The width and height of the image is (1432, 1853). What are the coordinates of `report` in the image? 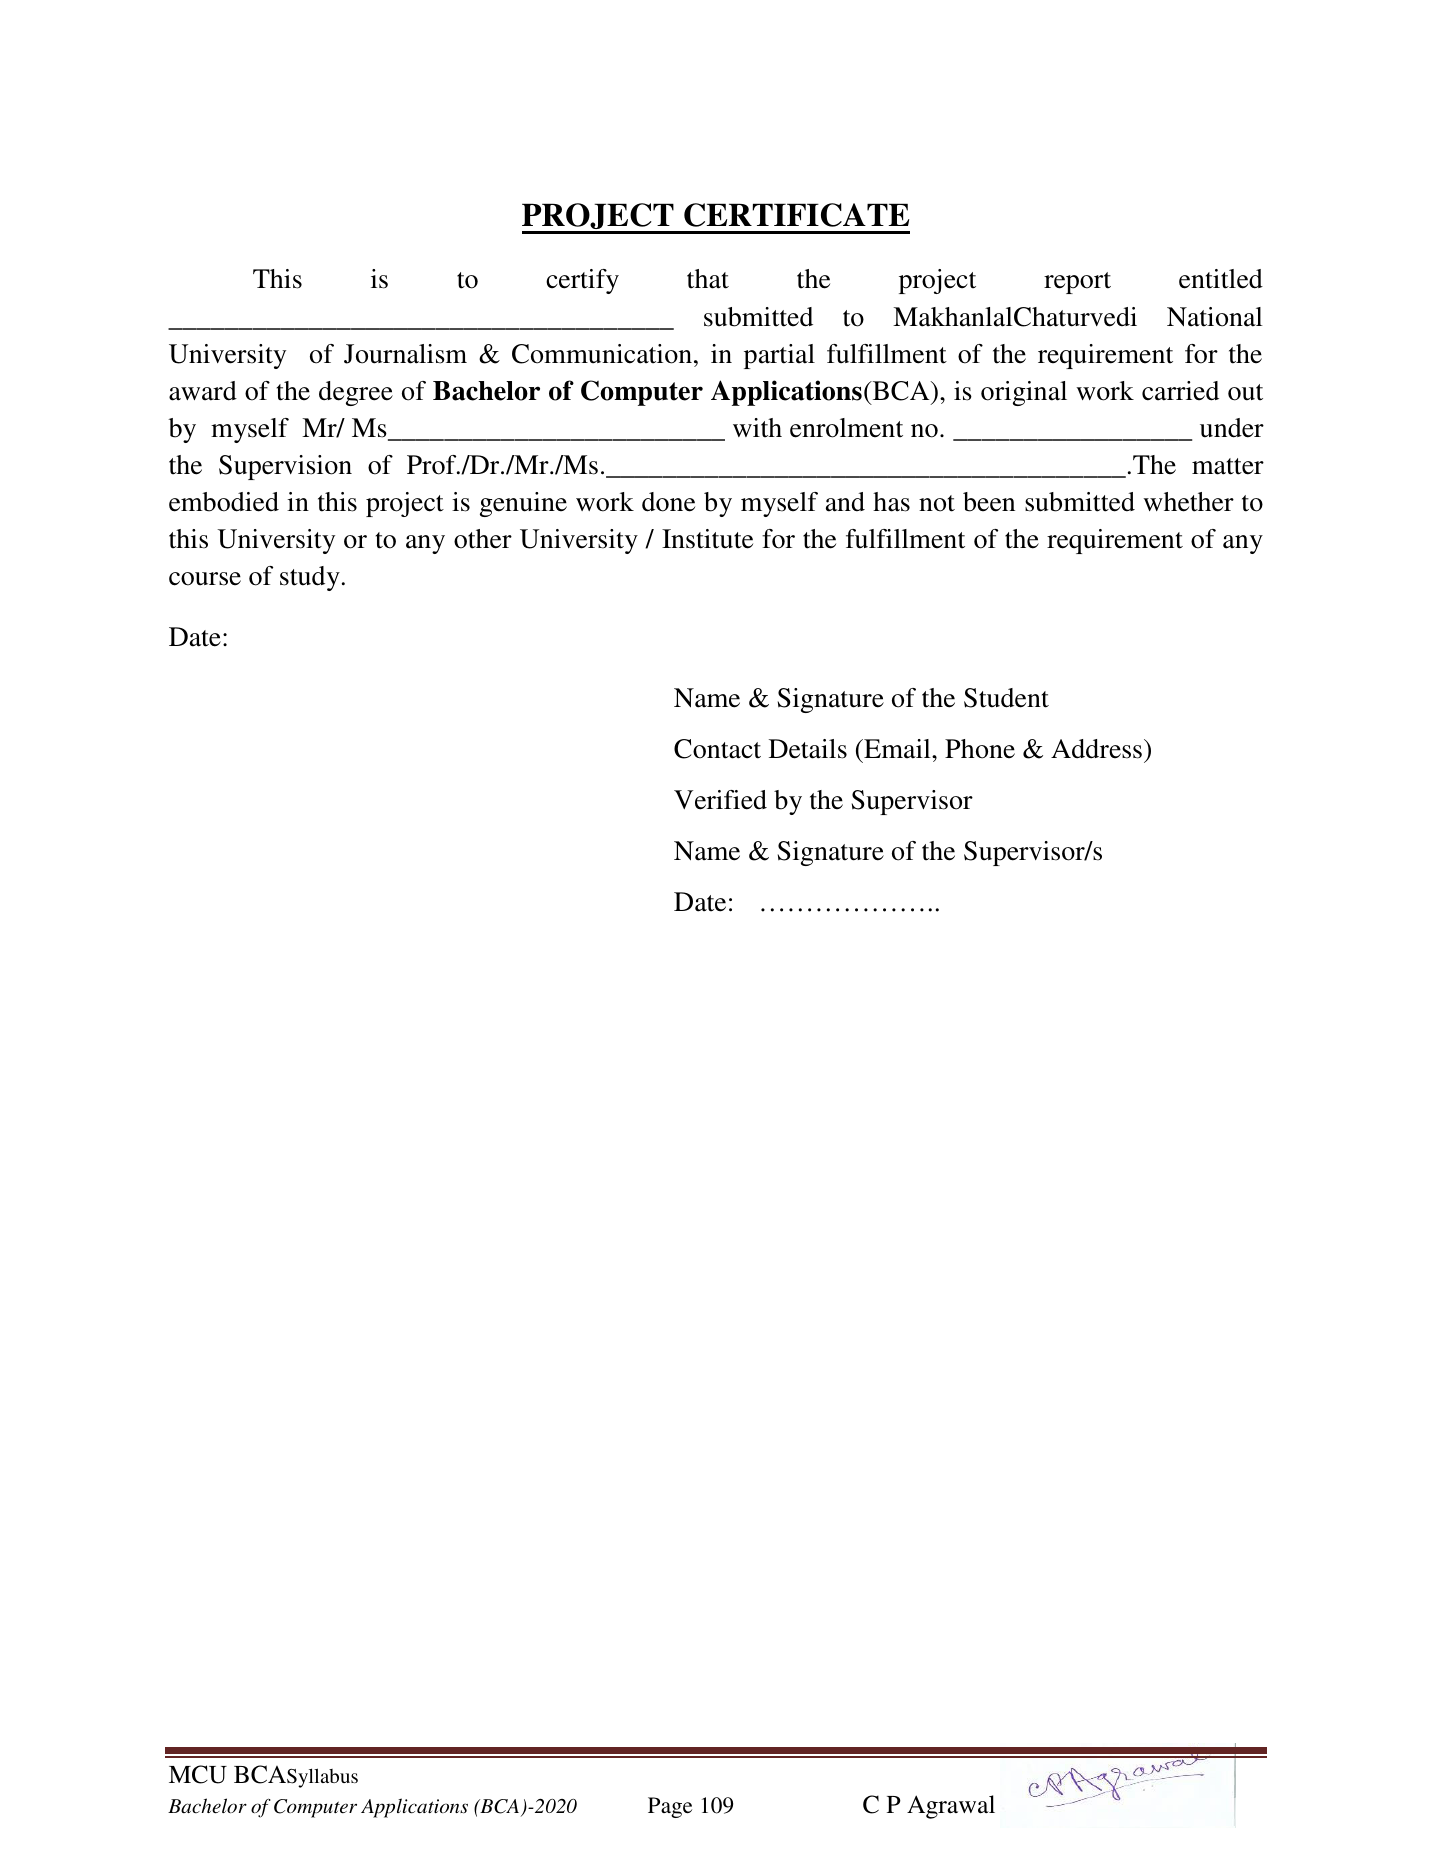 It's located at (1077, 283).
